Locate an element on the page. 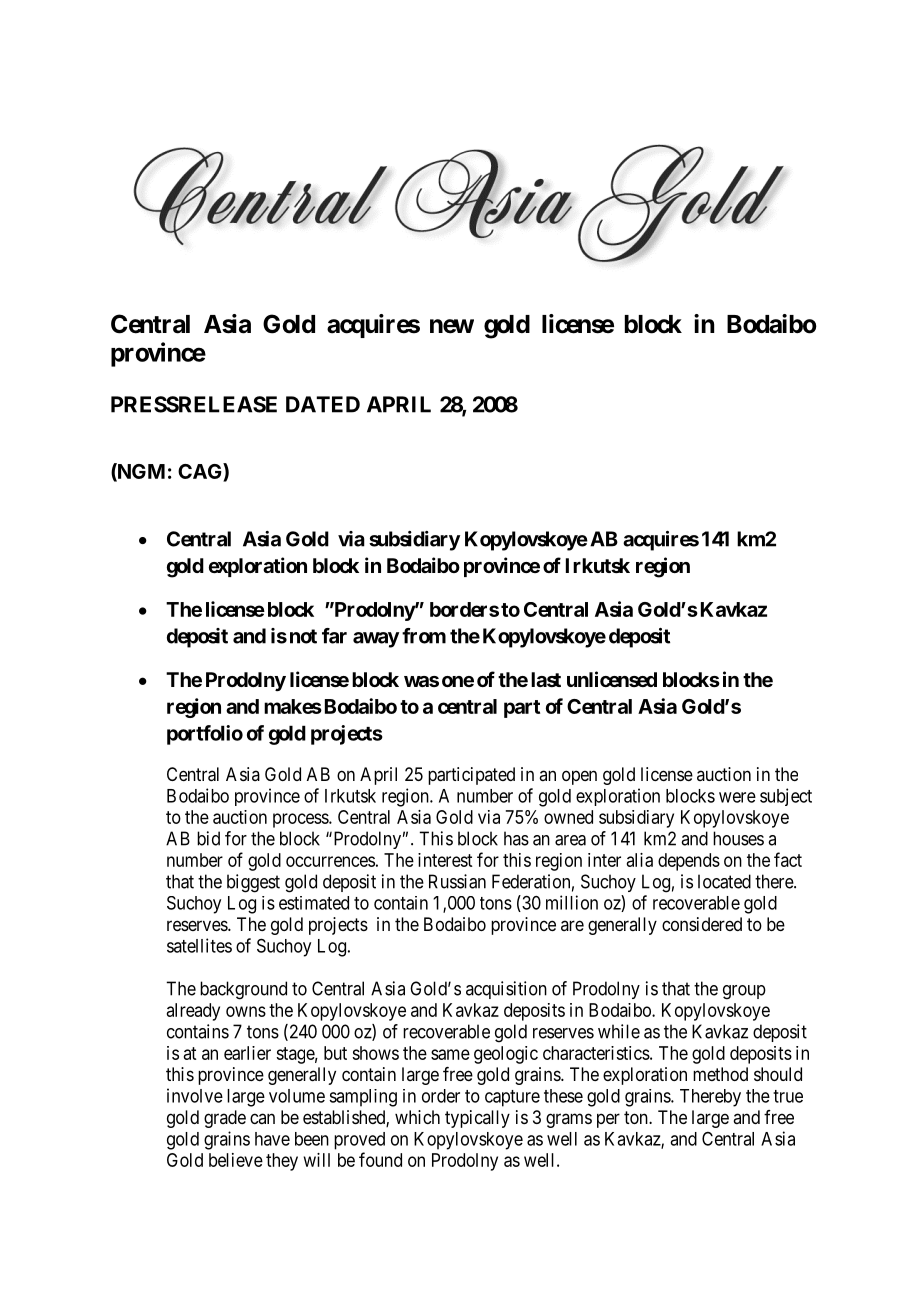  last is located at coordinates (546, 679).
